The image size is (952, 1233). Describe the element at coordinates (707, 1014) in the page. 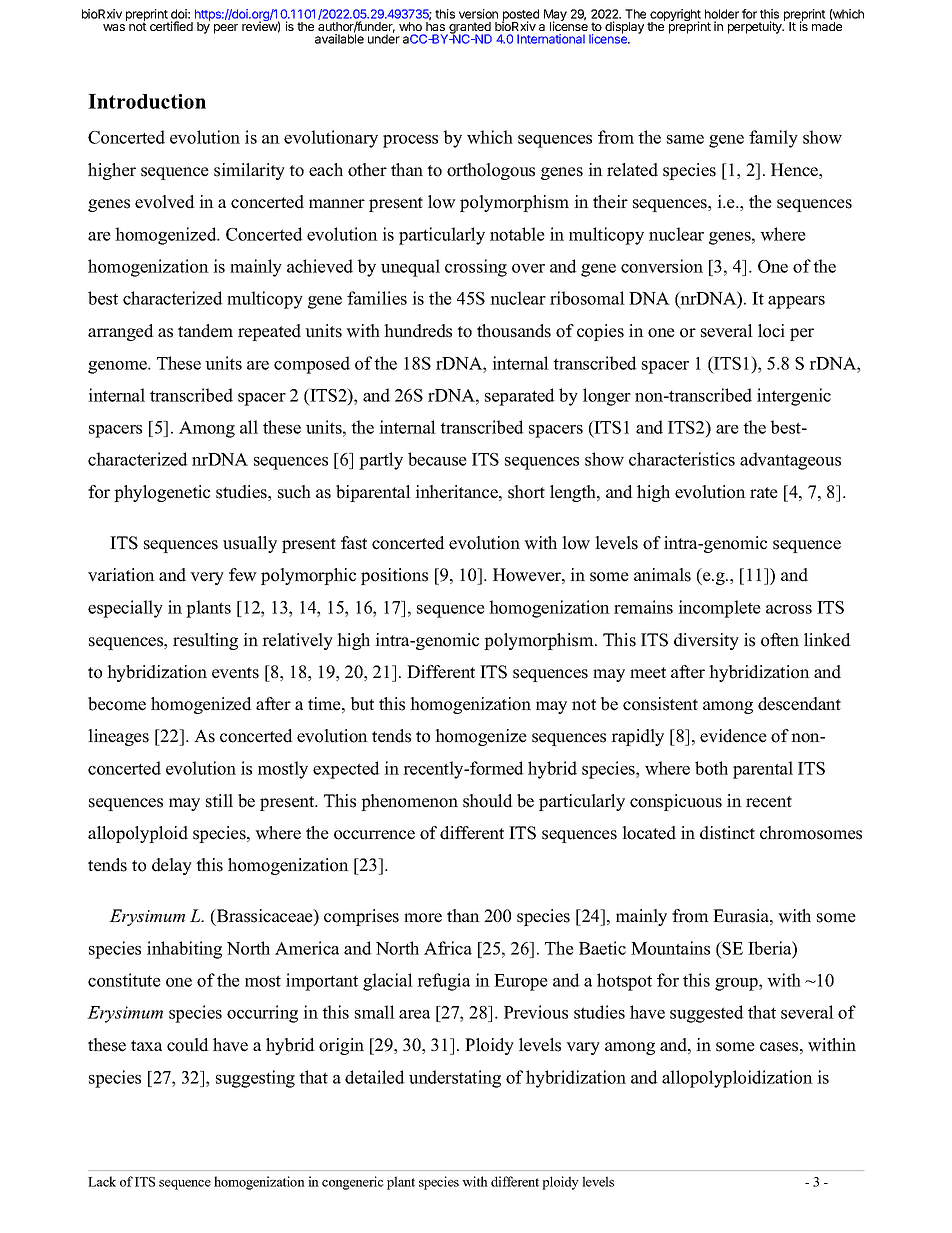

I see `suggested` at that location.
